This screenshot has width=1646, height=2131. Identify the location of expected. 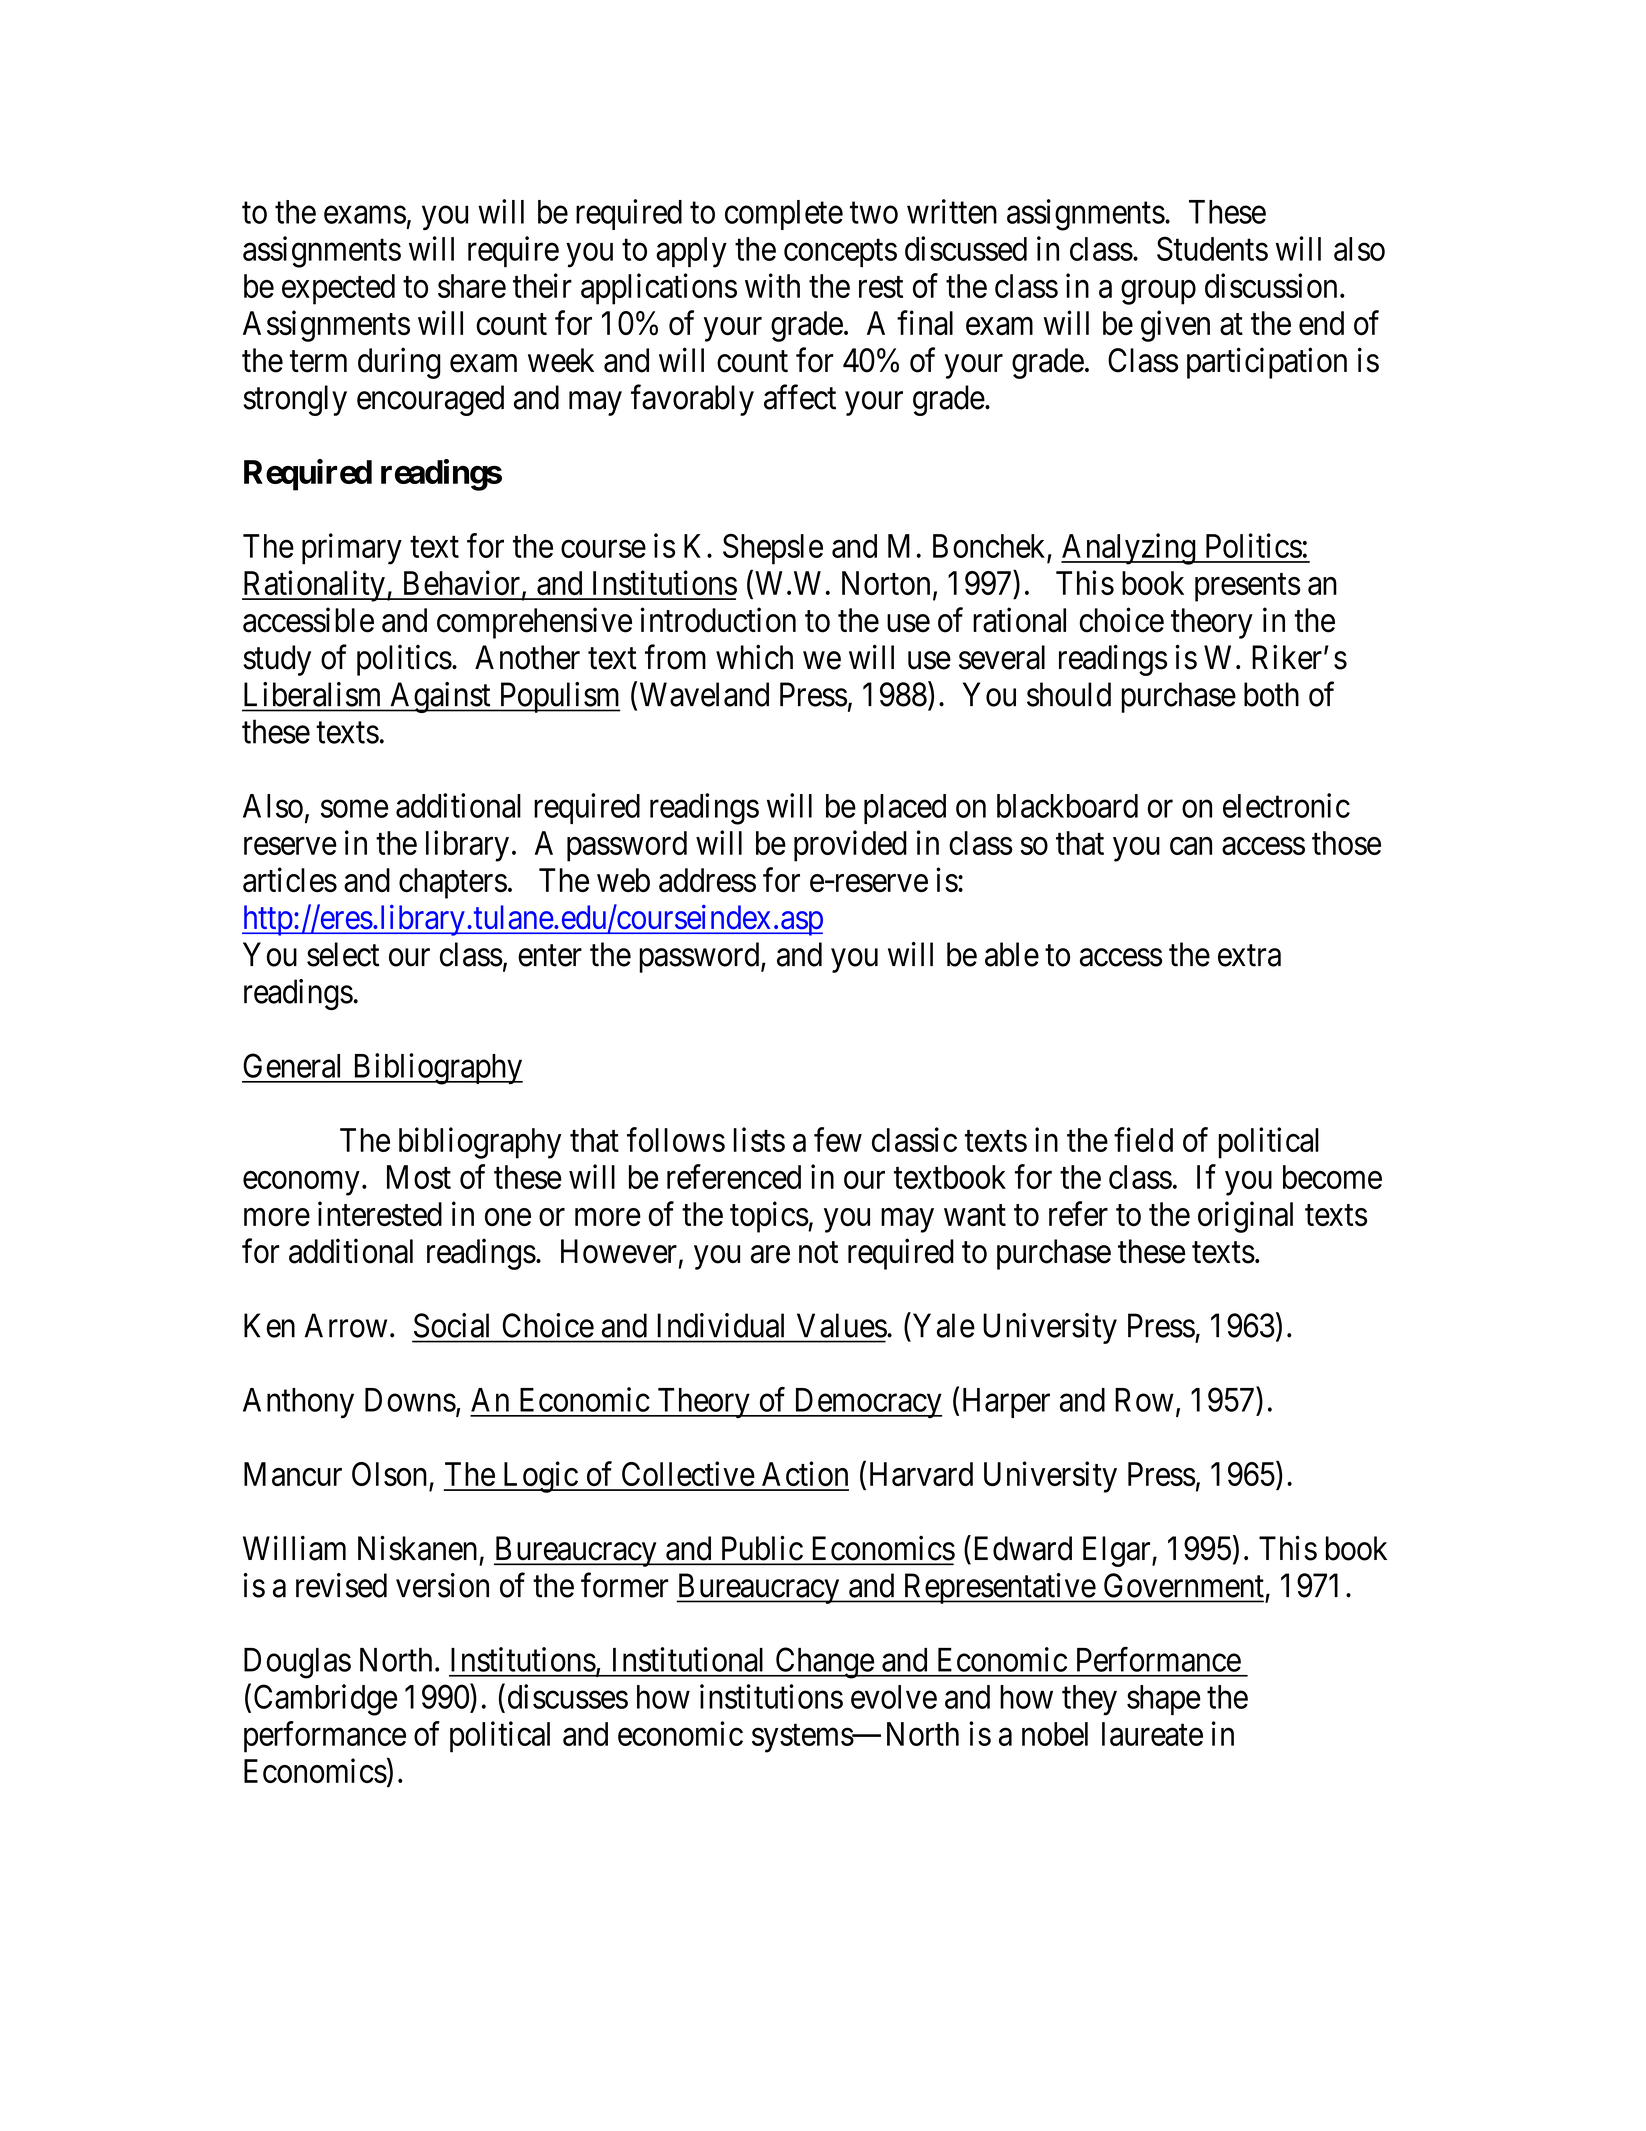
(338, 289).
